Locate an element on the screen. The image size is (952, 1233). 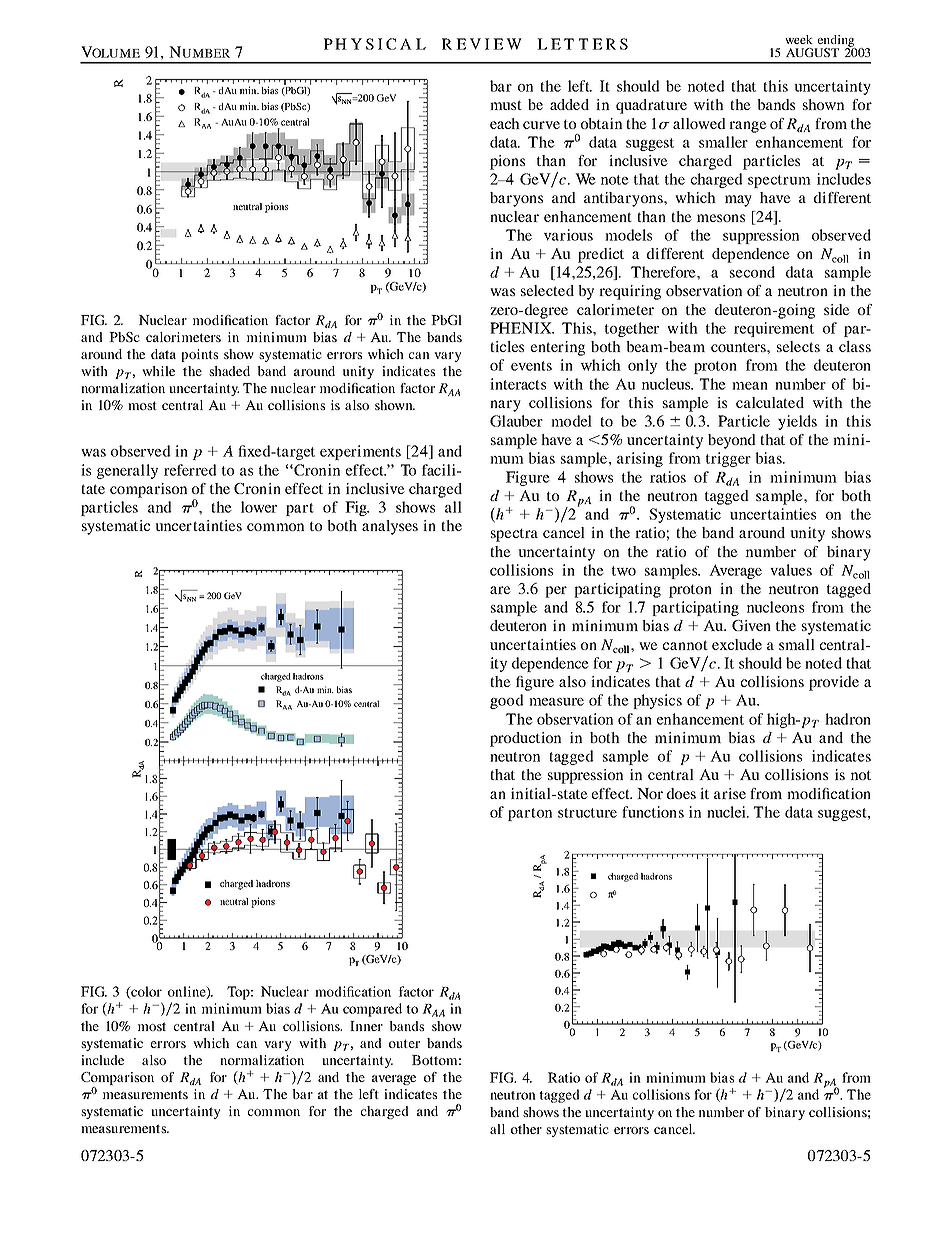
compared is located at coordinates (372, 1010).
